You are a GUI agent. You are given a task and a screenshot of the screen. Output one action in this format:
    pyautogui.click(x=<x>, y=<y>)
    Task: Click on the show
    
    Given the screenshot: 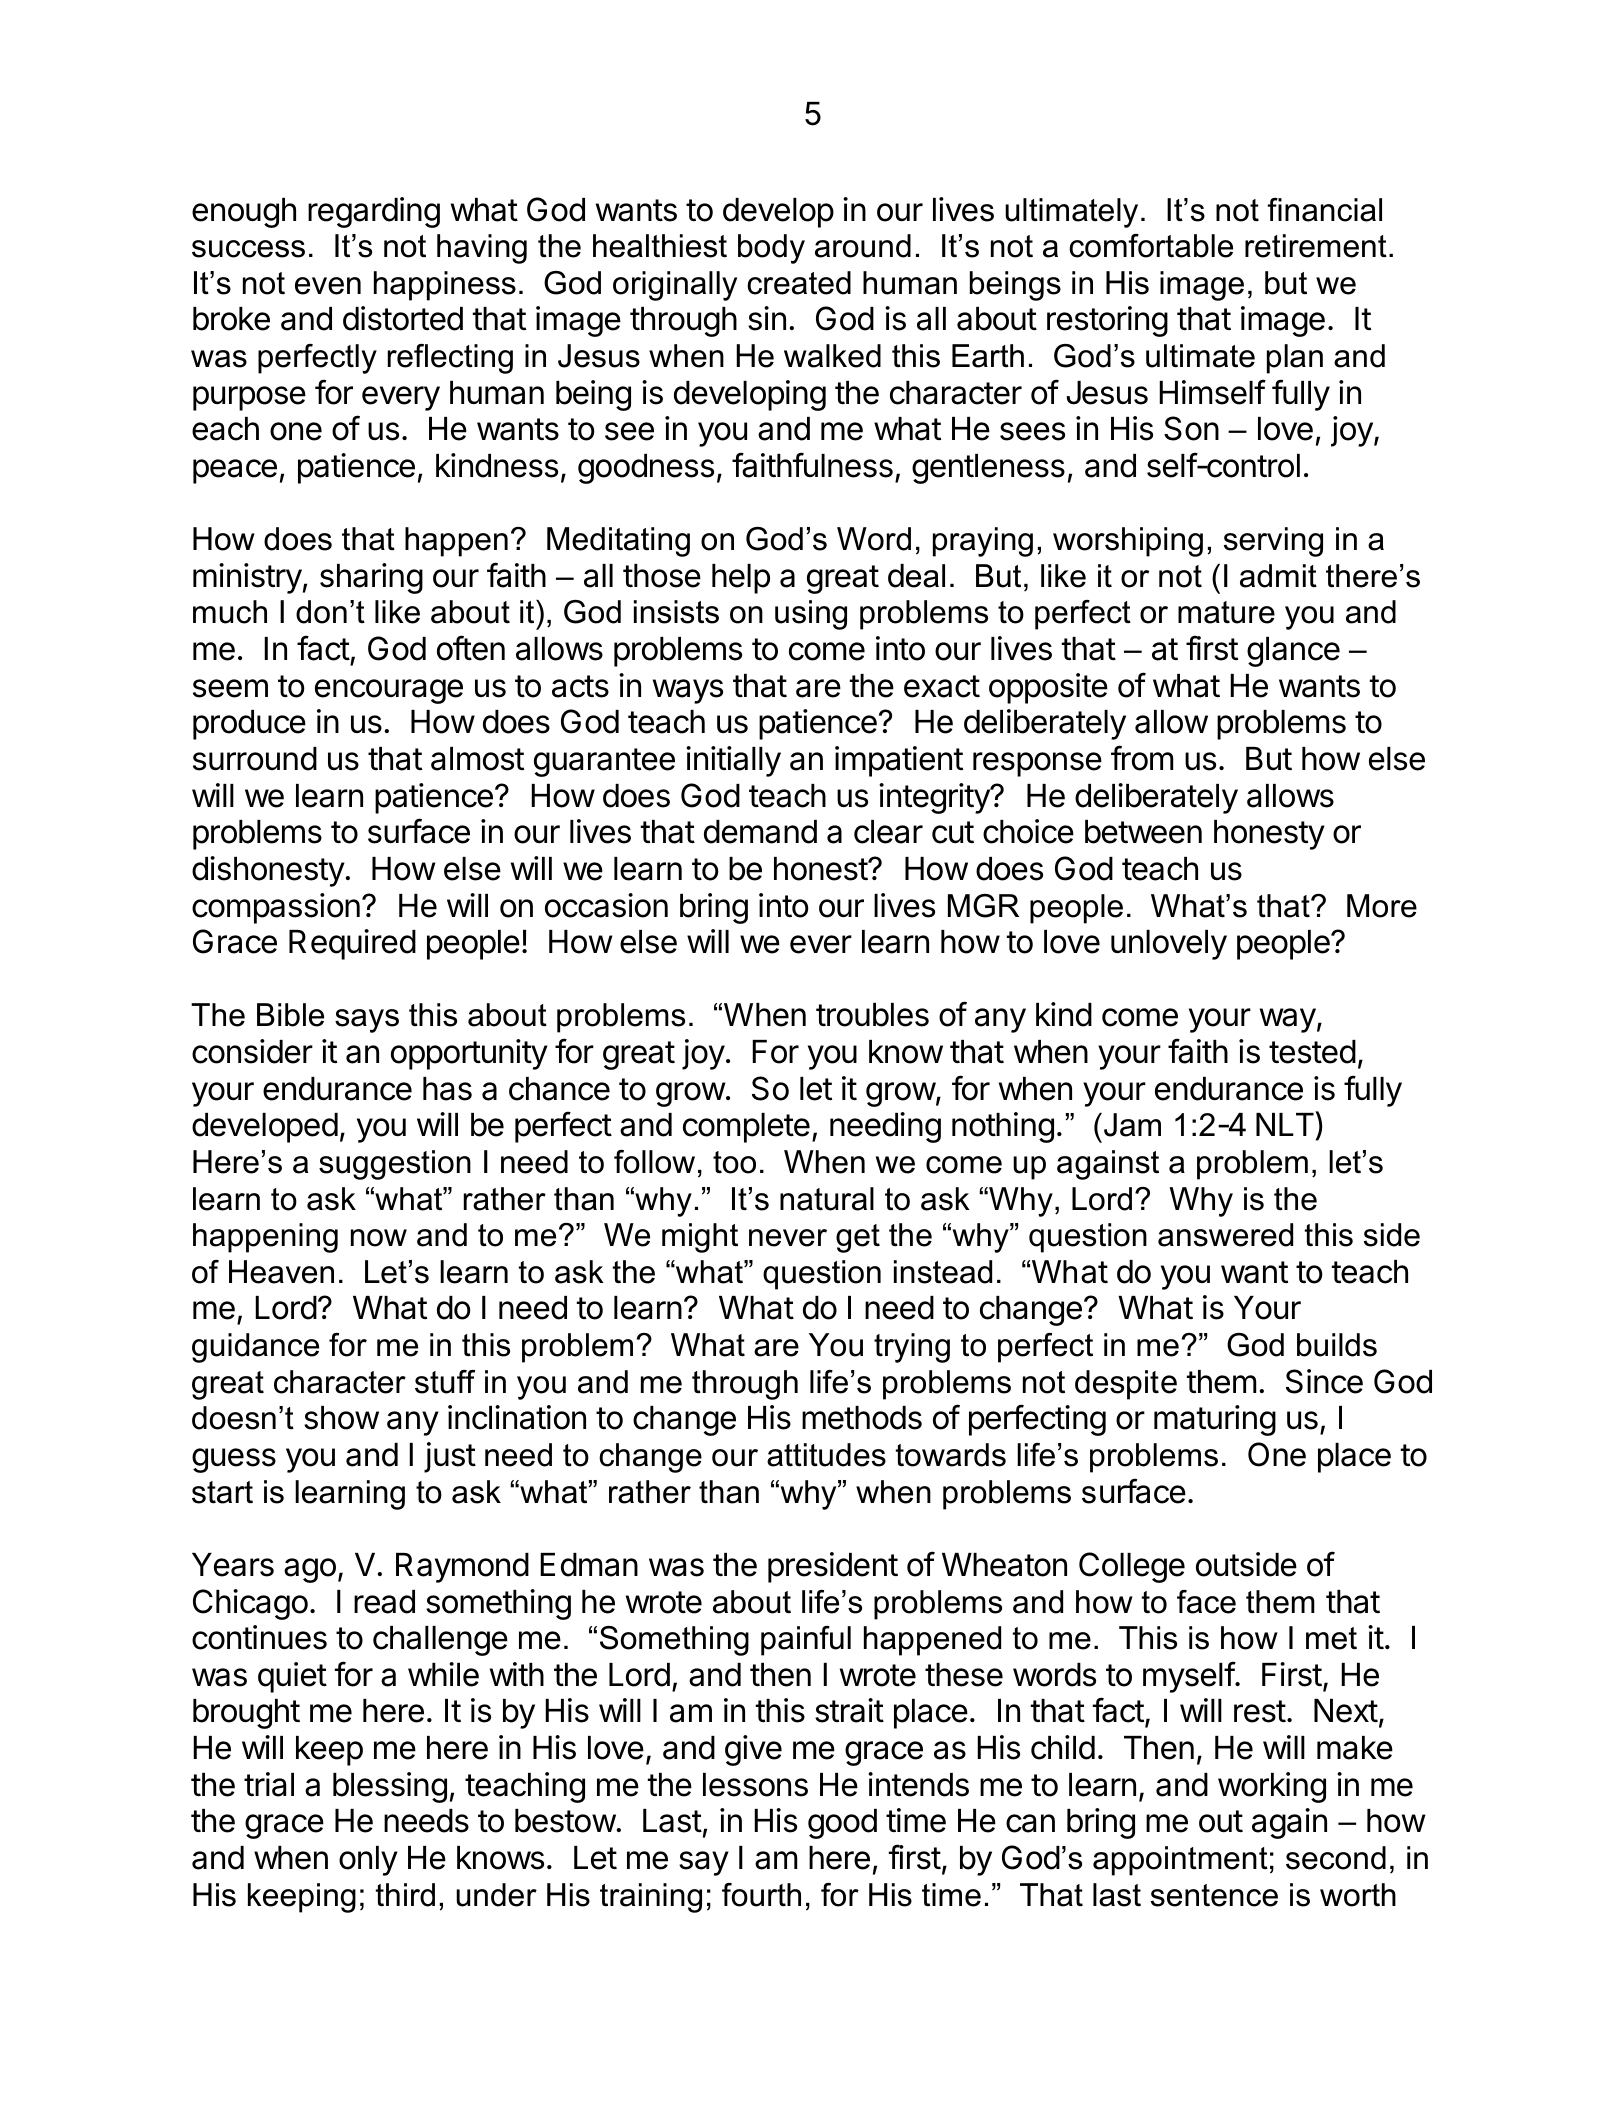 What is the action you would take?
    pyautogui.click(x=341, y=1418)
